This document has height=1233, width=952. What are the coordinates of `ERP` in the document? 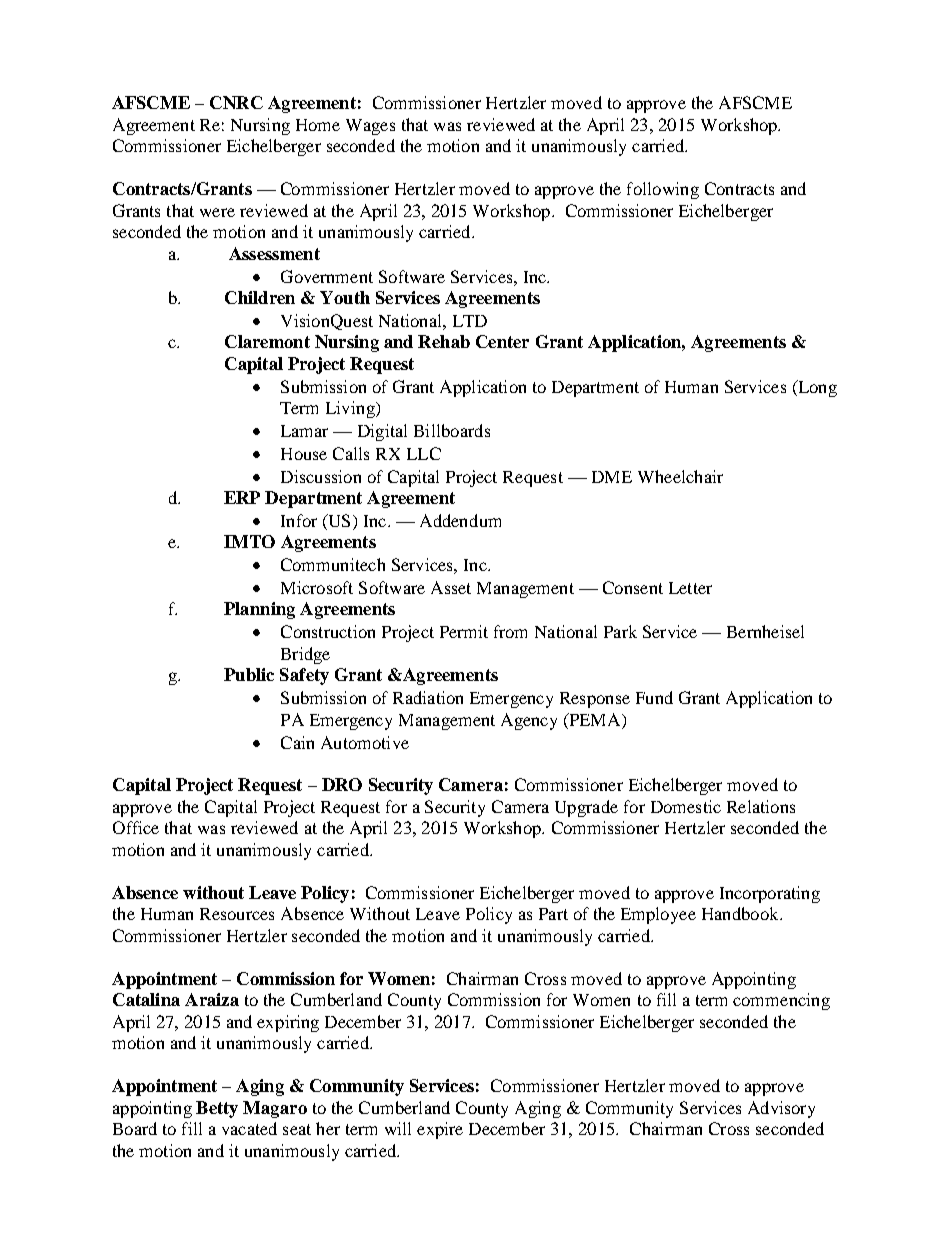 It's located at (242, 497).
